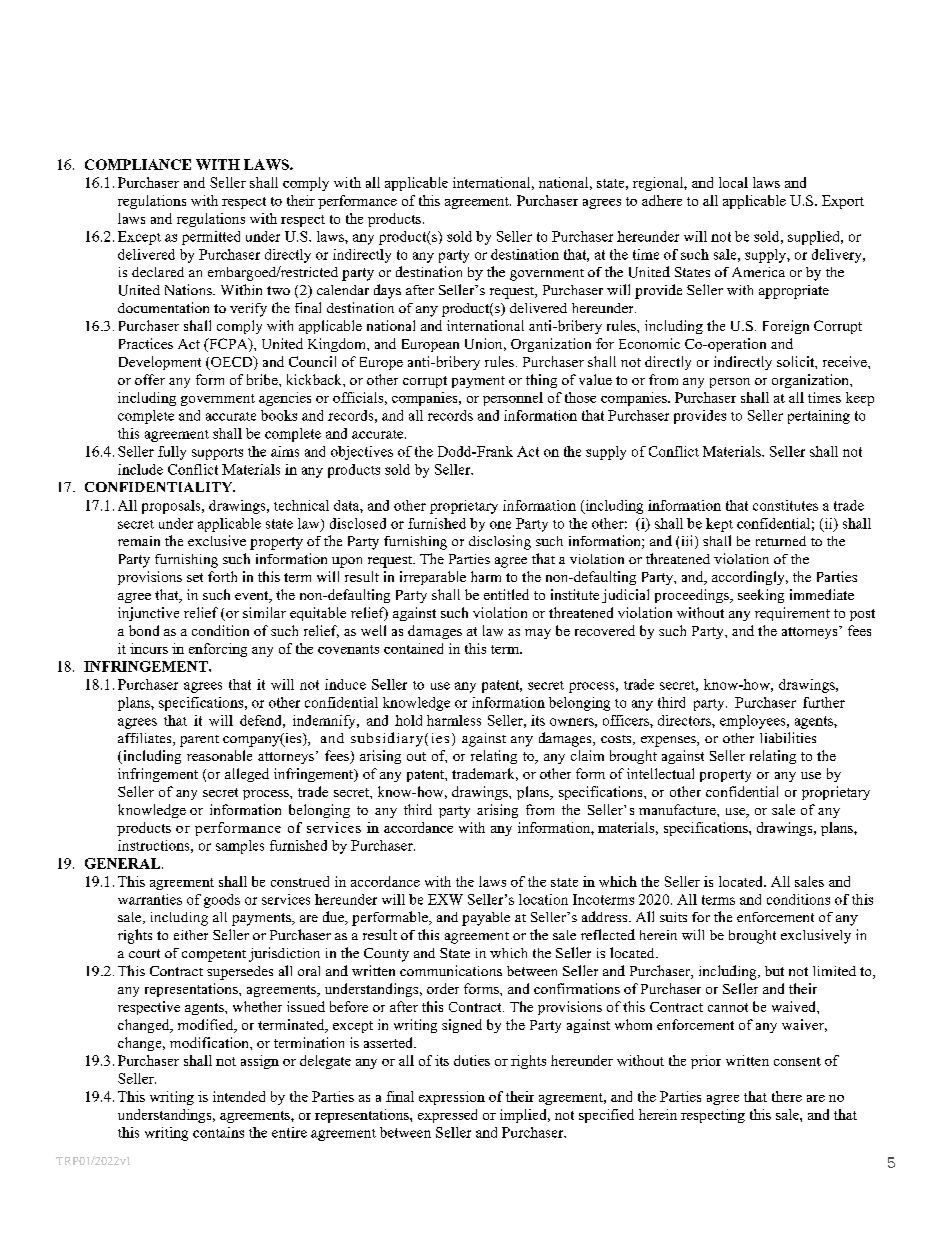  I want to click on local, so click(733, 182).
